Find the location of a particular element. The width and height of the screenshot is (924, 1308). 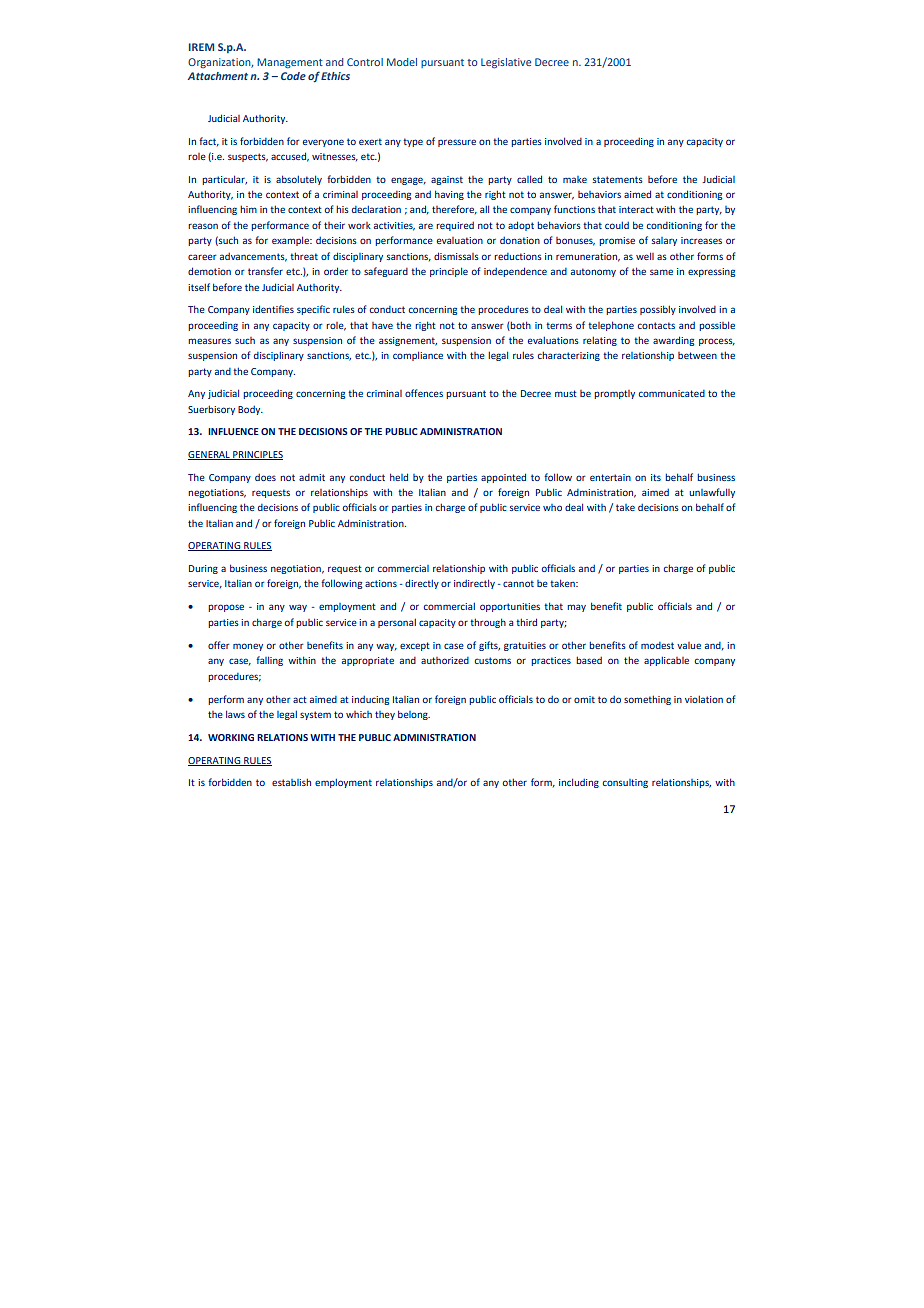

statements is located at coordinates (618, 179).
